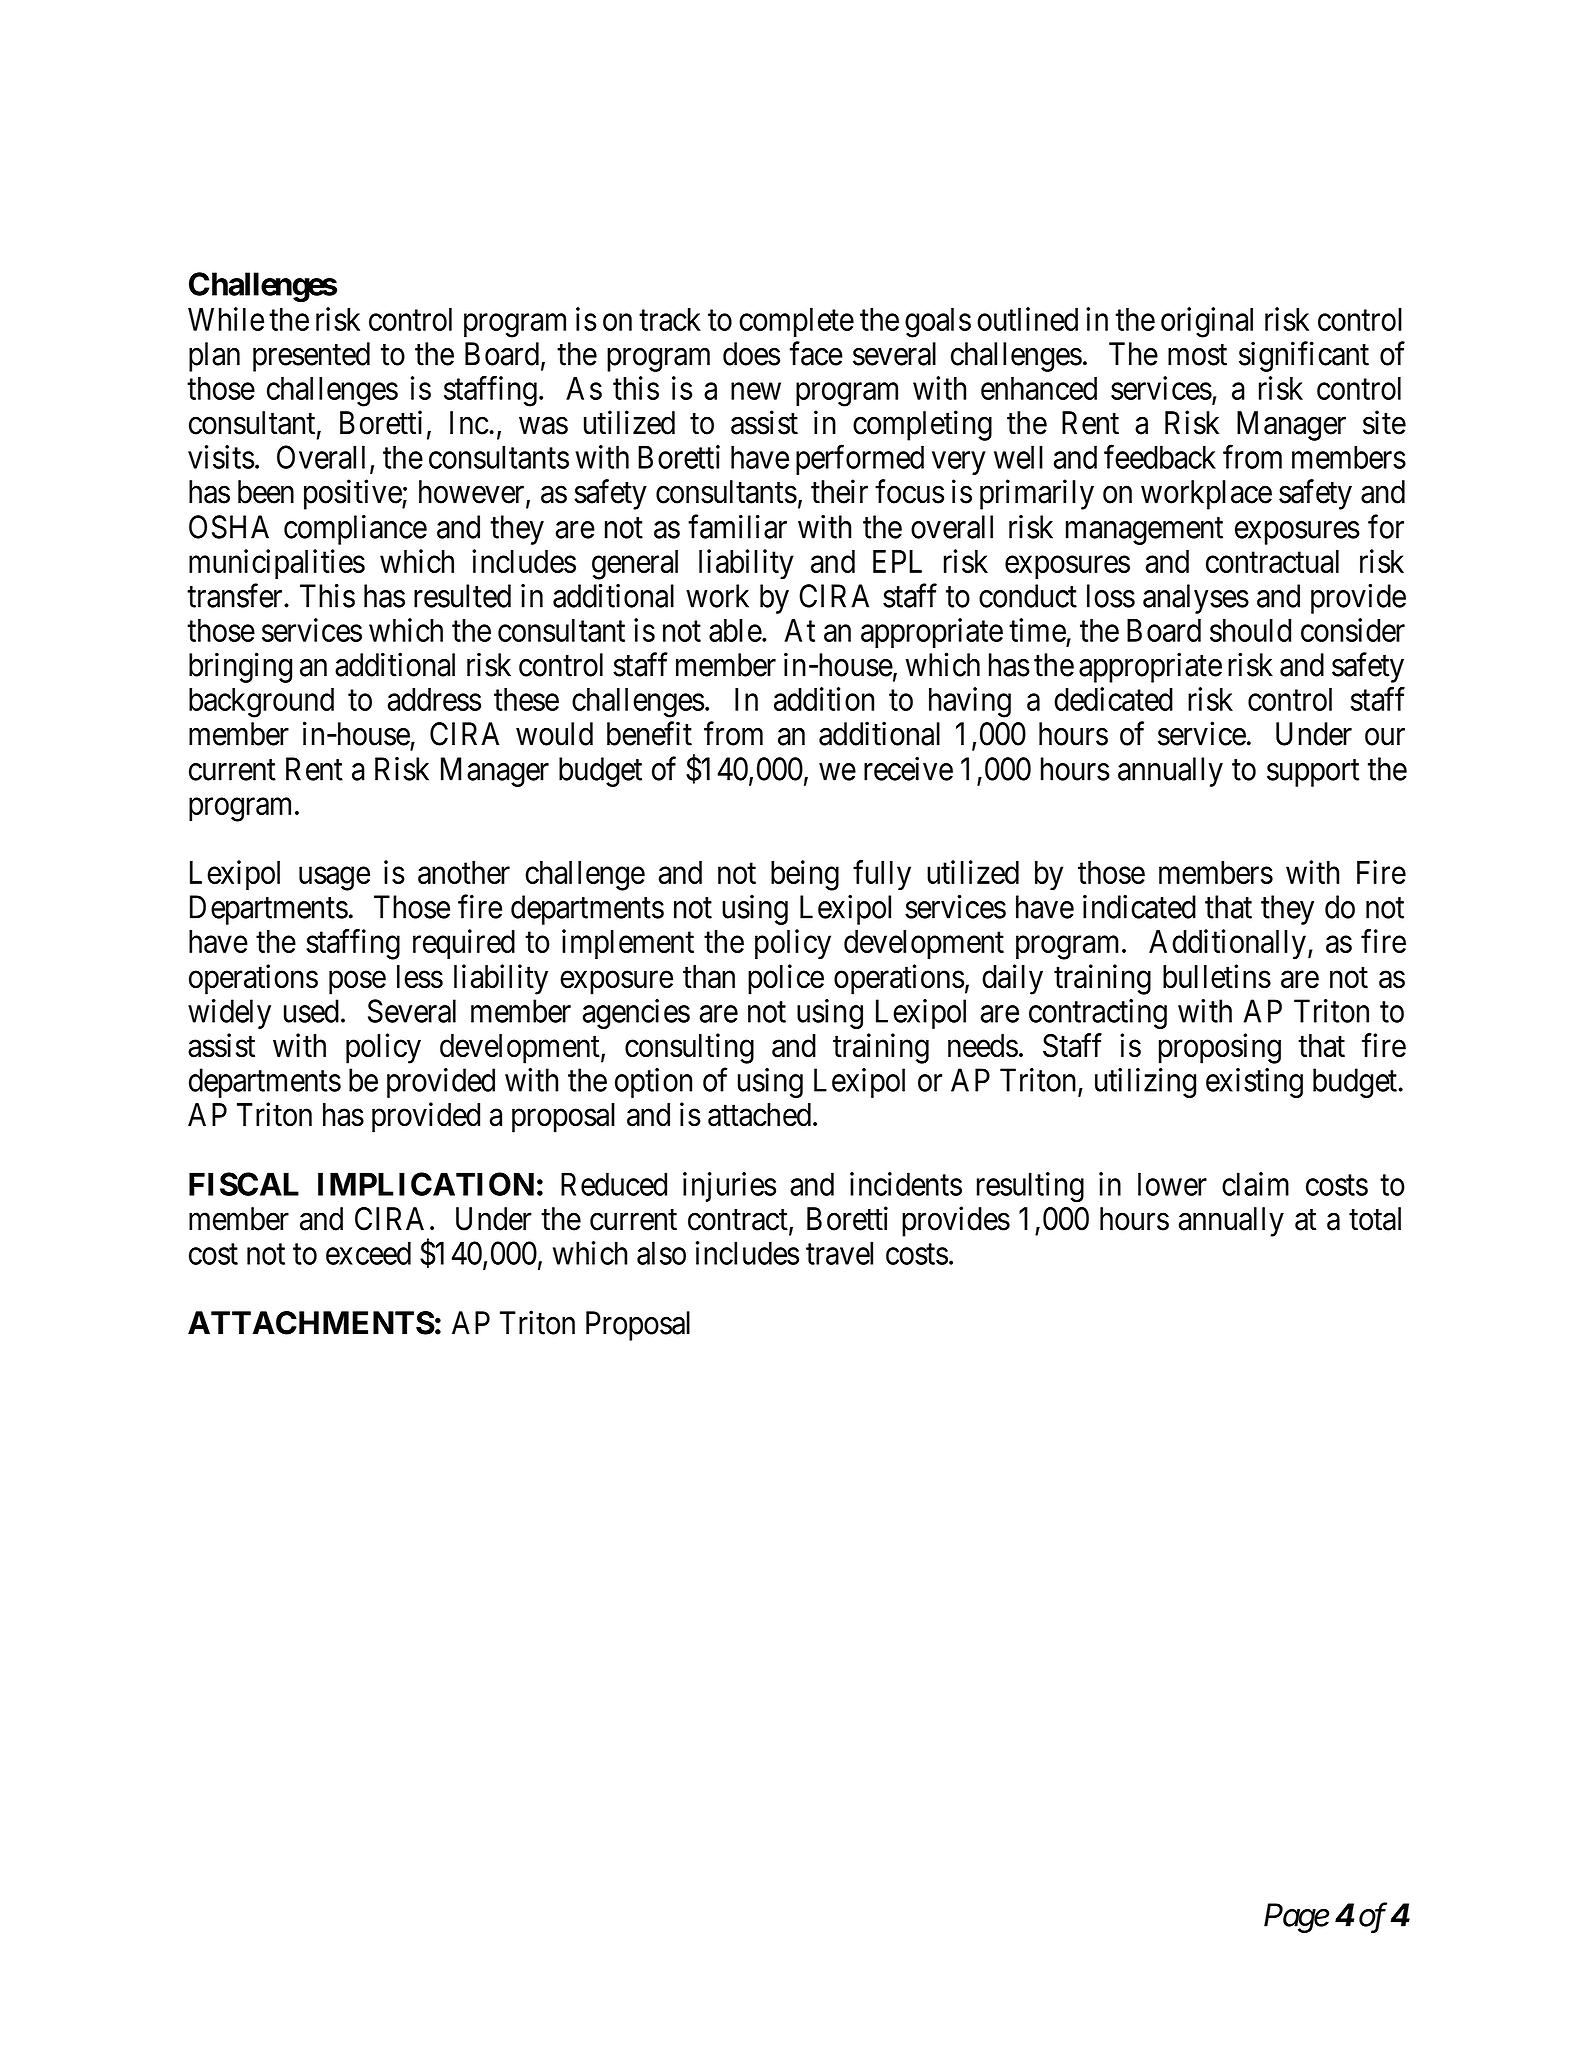 This screenshot has height=2061, width=1593. Describe the element at coordinates (1197, 355) in the screenshot. I see `most` at that location.
